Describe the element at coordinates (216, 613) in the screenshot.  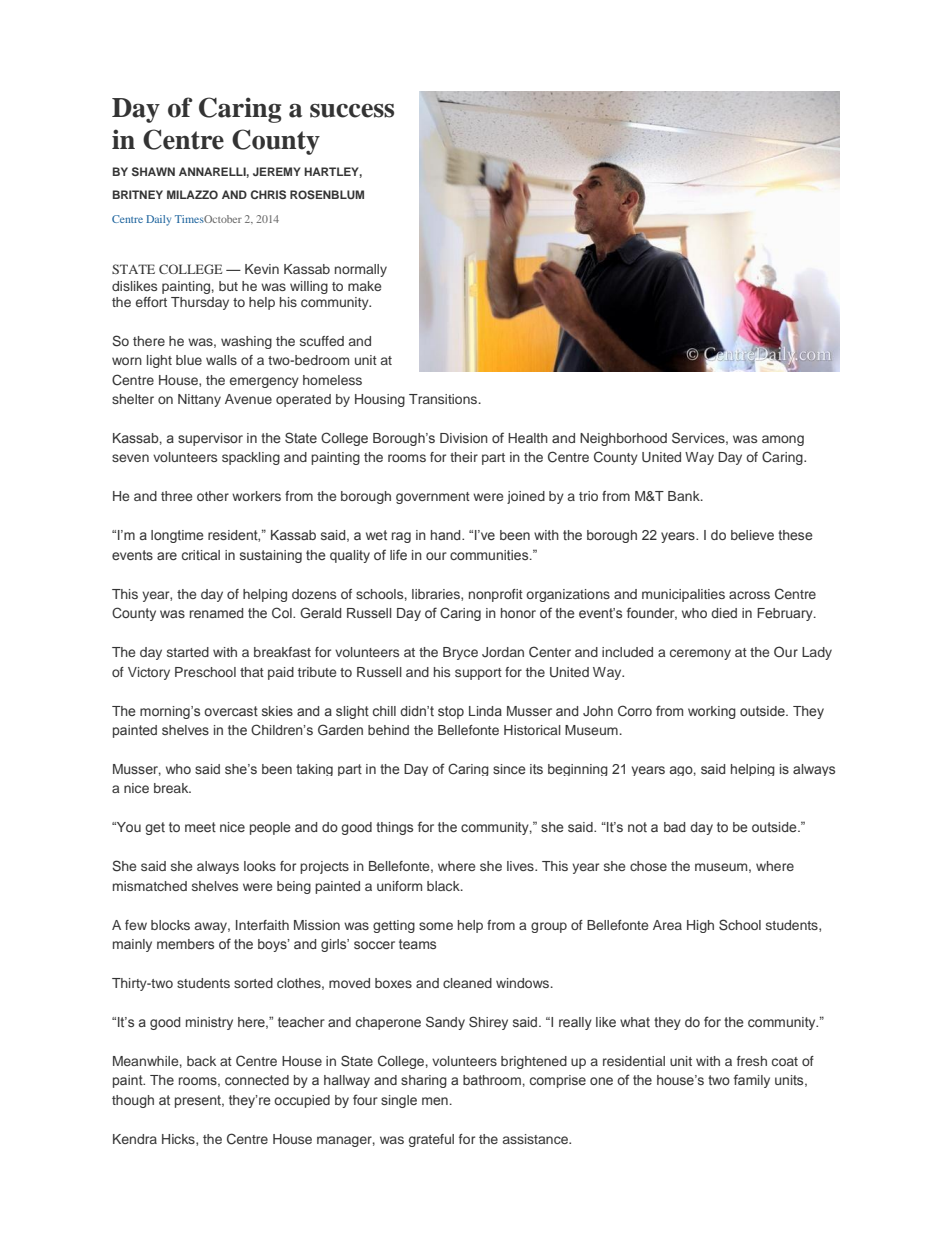
I see `renamed` at that location.
